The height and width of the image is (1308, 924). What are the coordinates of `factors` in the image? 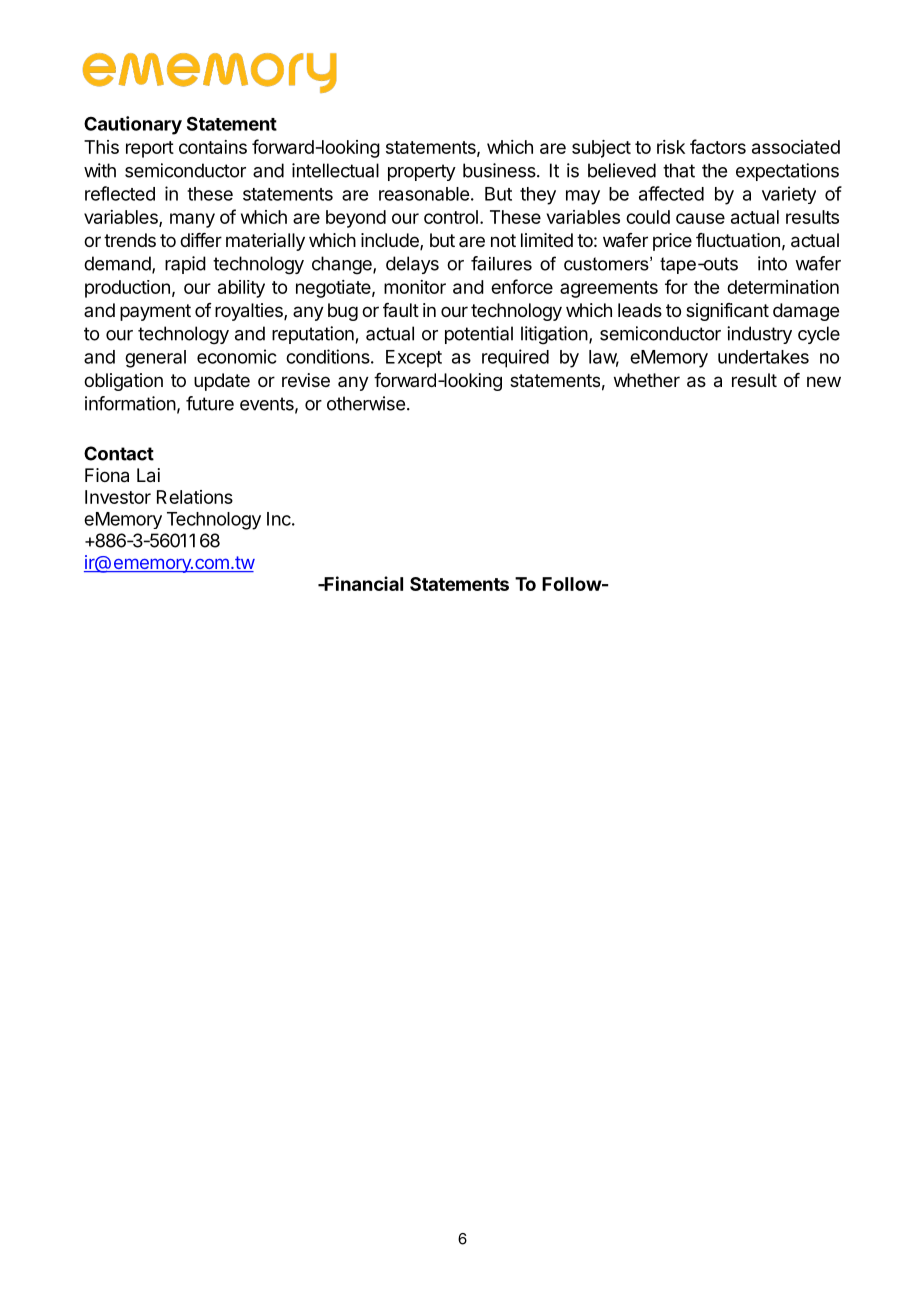 It's located at (718, 146).
